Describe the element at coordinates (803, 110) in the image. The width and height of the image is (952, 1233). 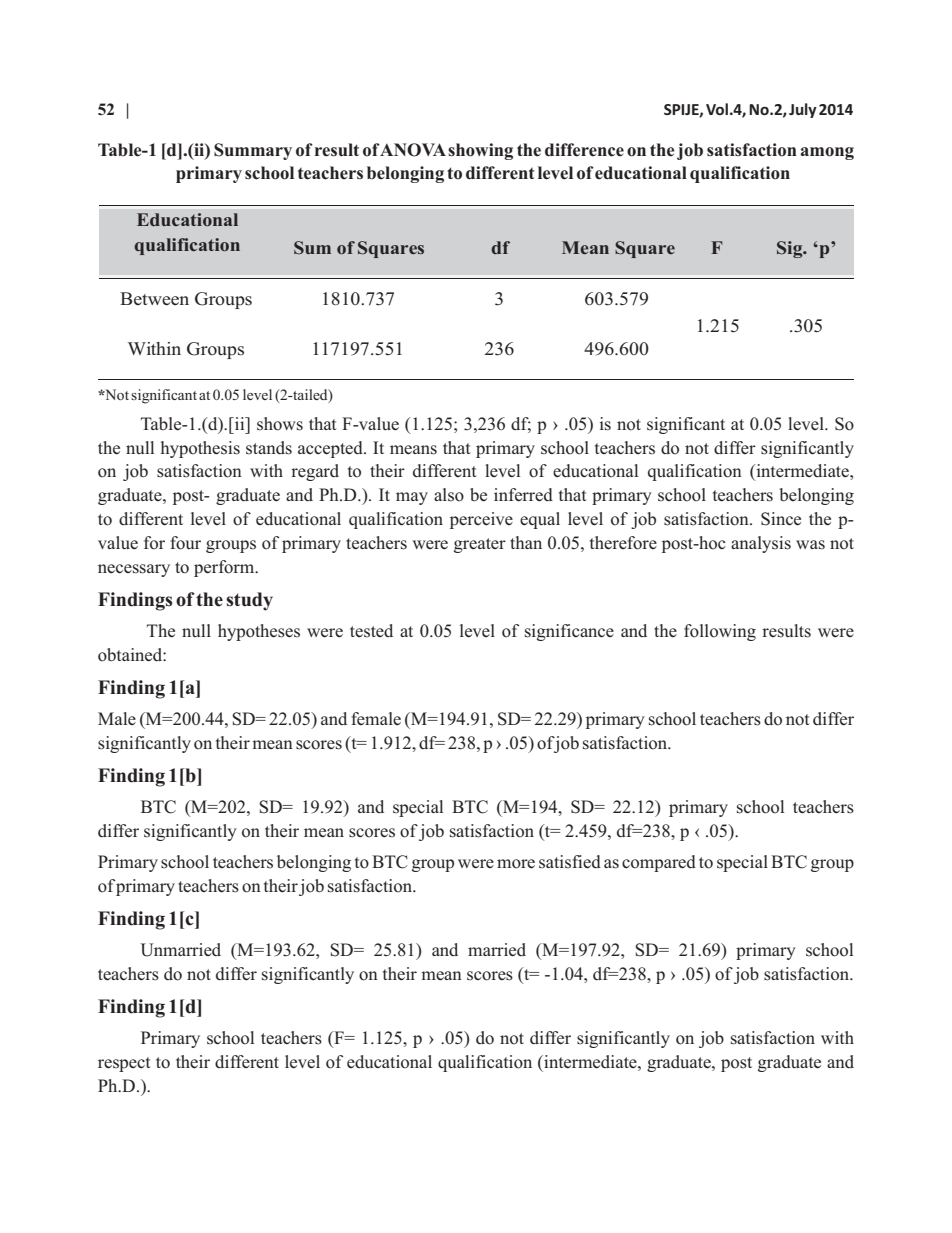
I see `July` at that location.
